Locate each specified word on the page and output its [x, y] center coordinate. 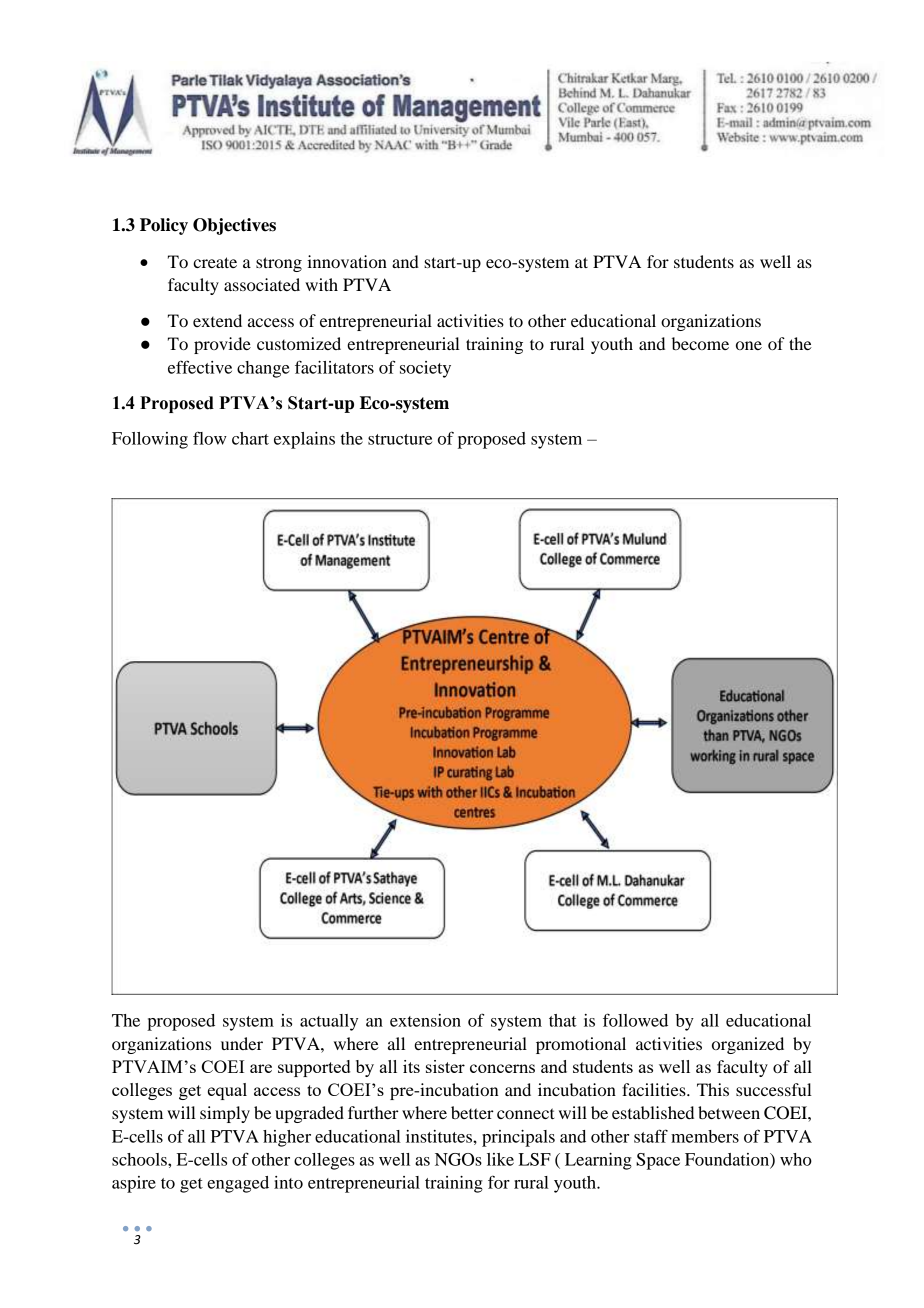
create [215, 262]
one [749, 345]
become [700, 343]
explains [304, 440]
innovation [347, 261]
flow [210, 438]
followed [635, 1020]
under [242, 1043]
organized [748, 1045]
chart [250, 438]
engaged [238, 1184]
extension [425, 1020]
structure [400, 439]
